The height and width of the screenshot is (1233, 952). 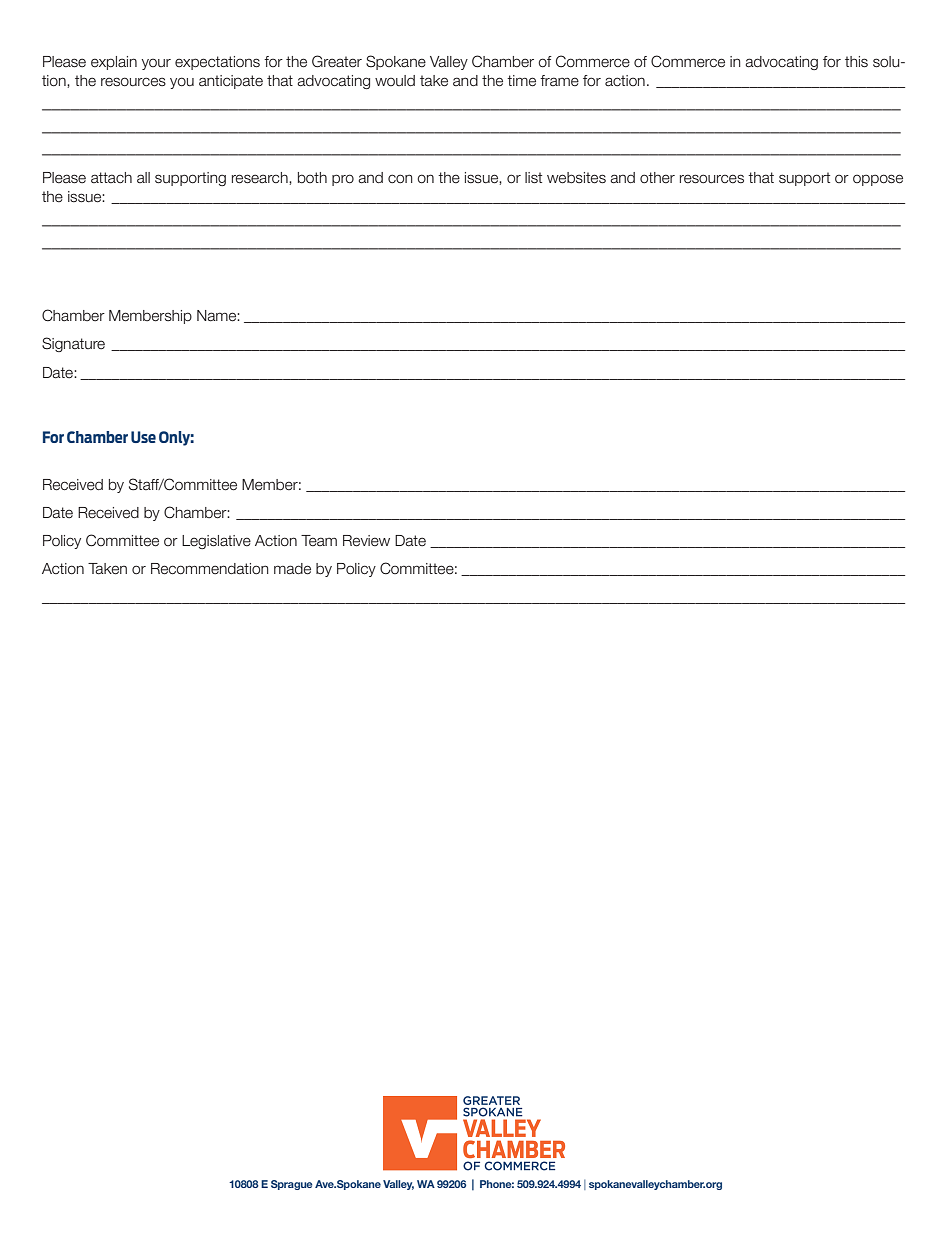 I want to click on list, so click(x=533, y=178).
